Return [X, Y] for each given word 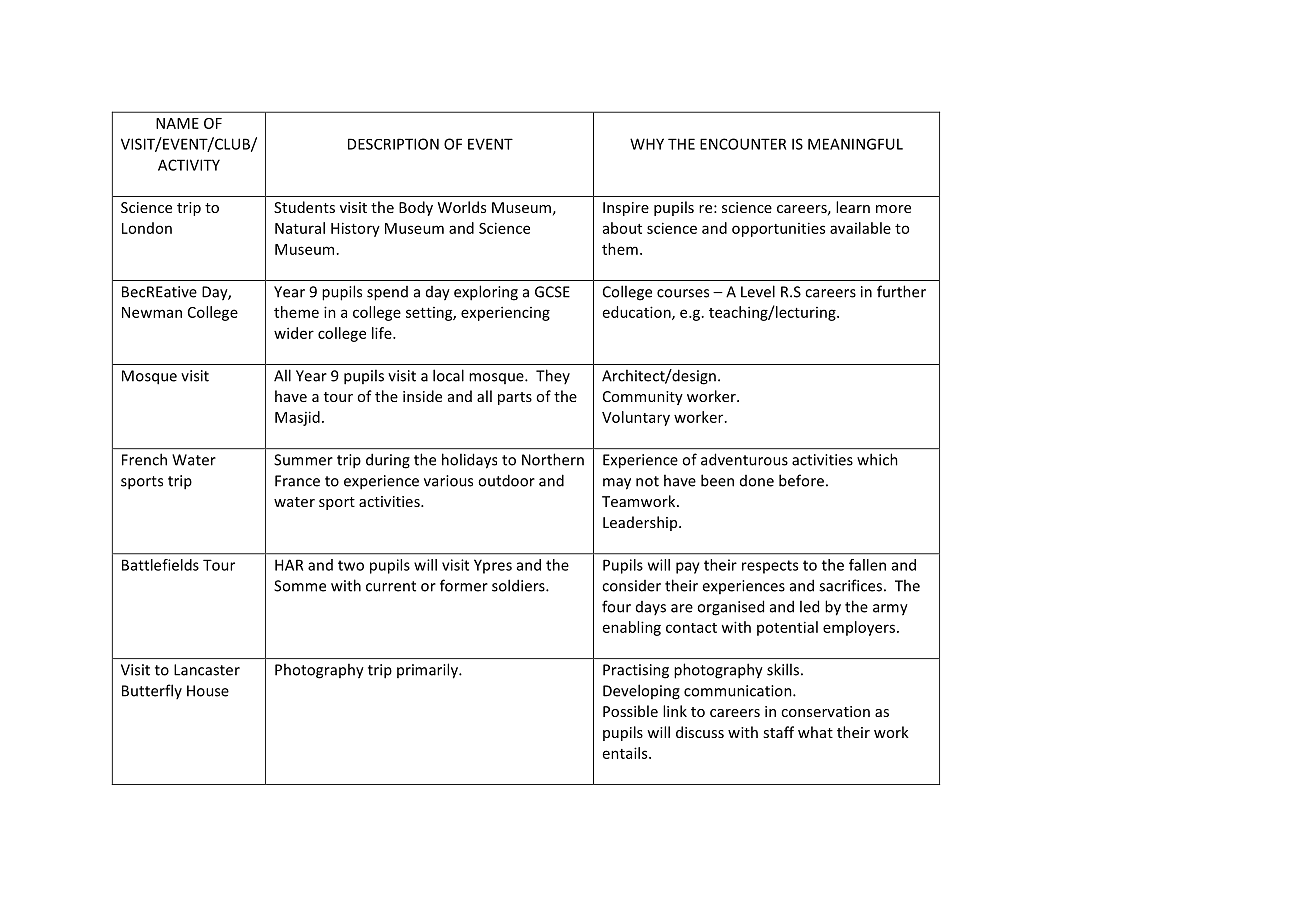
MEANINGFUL [855, 144]
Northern [553, 459]
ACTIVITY [189, 165]
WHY [647, 144]
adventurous [744, 459]
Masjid [297, 418]
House [208, 691]
